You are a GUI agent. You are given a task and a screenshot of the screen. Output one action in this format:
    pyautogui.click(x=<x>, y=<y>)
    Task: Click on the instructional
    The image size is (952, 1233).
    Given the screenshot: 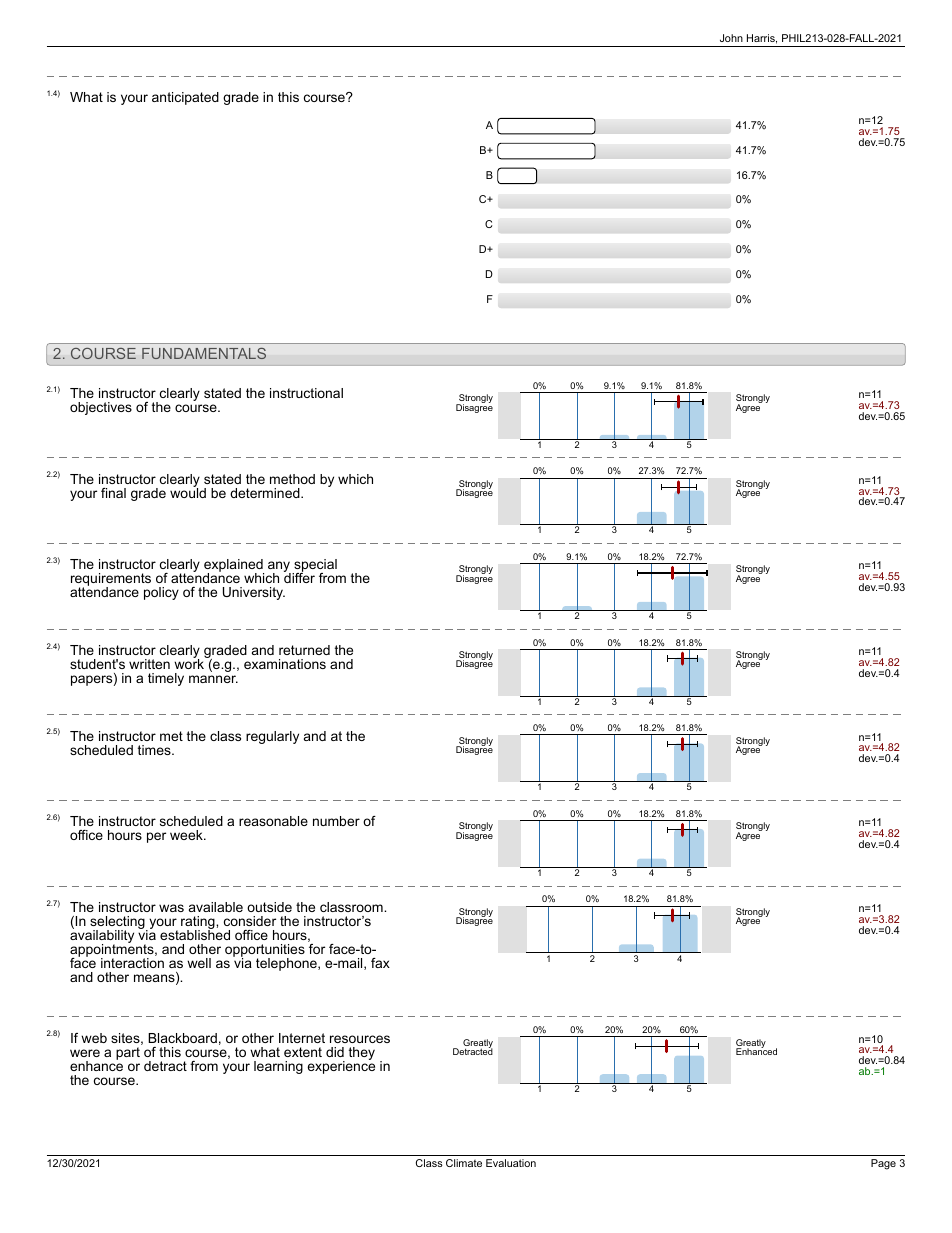 What is the action you would take?
    pyautogui.click(x=306, y=393)
